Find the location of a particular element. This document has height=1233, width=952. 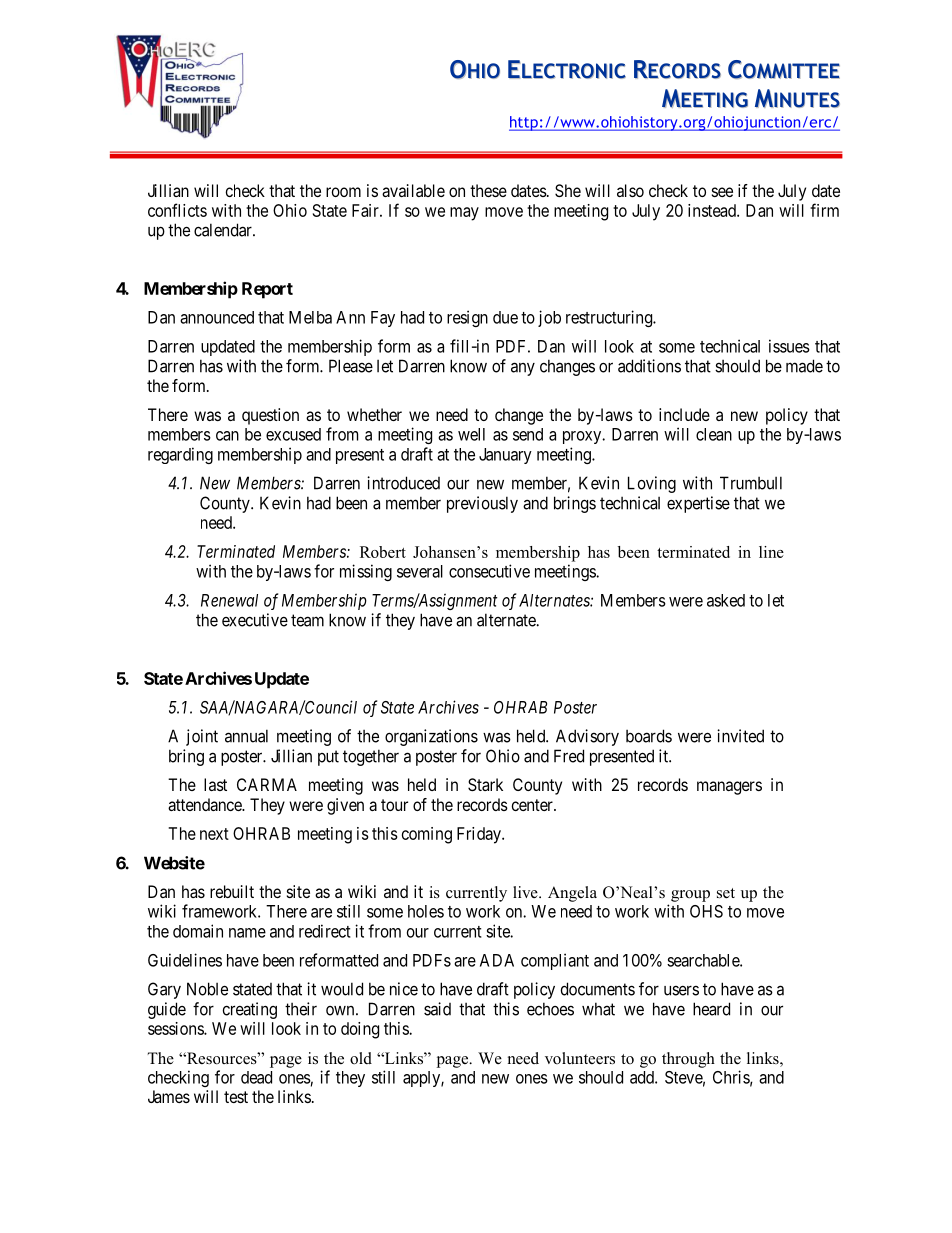

instead is located at coordinates (713, 210).
